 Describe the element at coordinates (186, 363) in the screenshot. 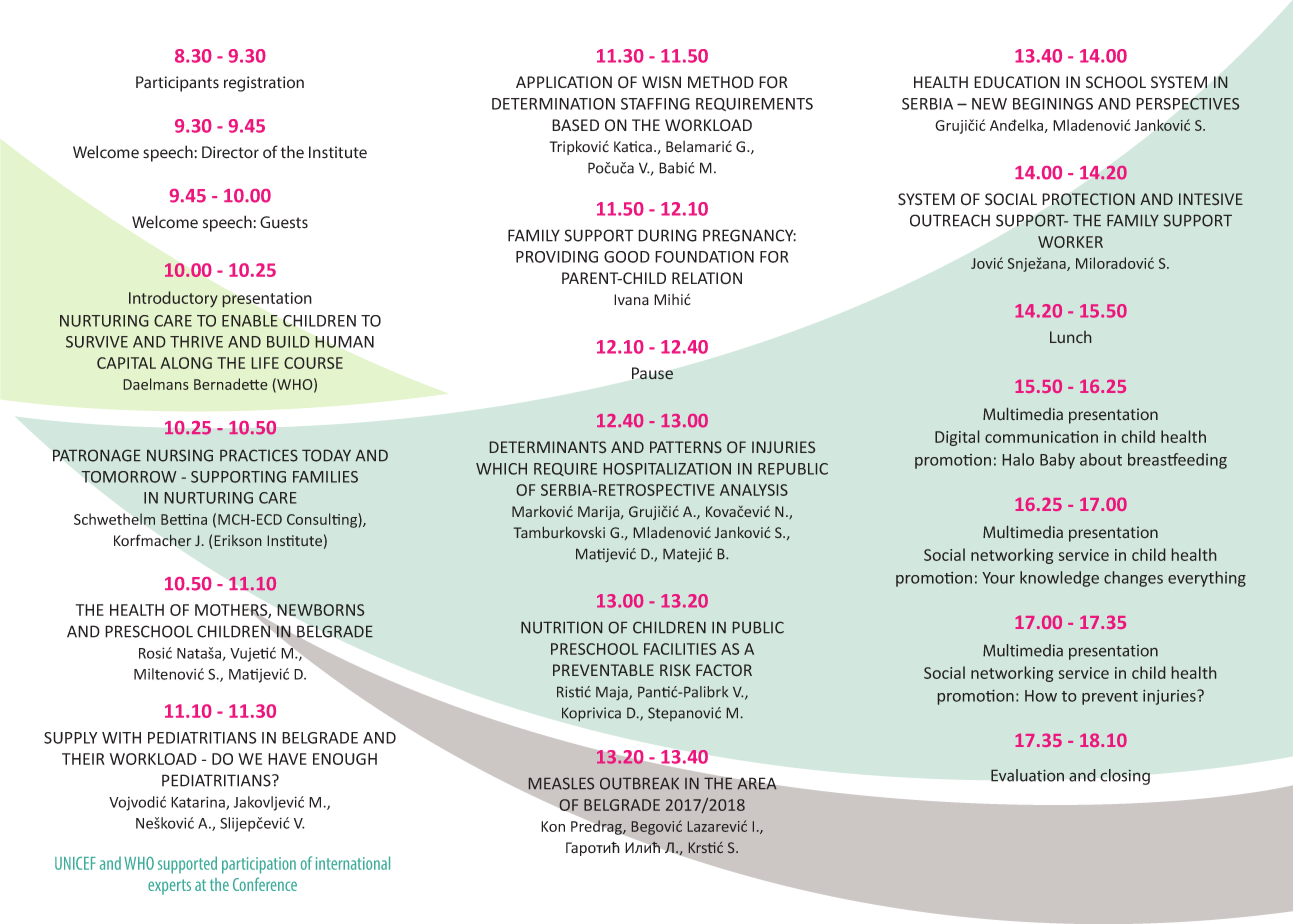

I see `ALONG` at that location.
